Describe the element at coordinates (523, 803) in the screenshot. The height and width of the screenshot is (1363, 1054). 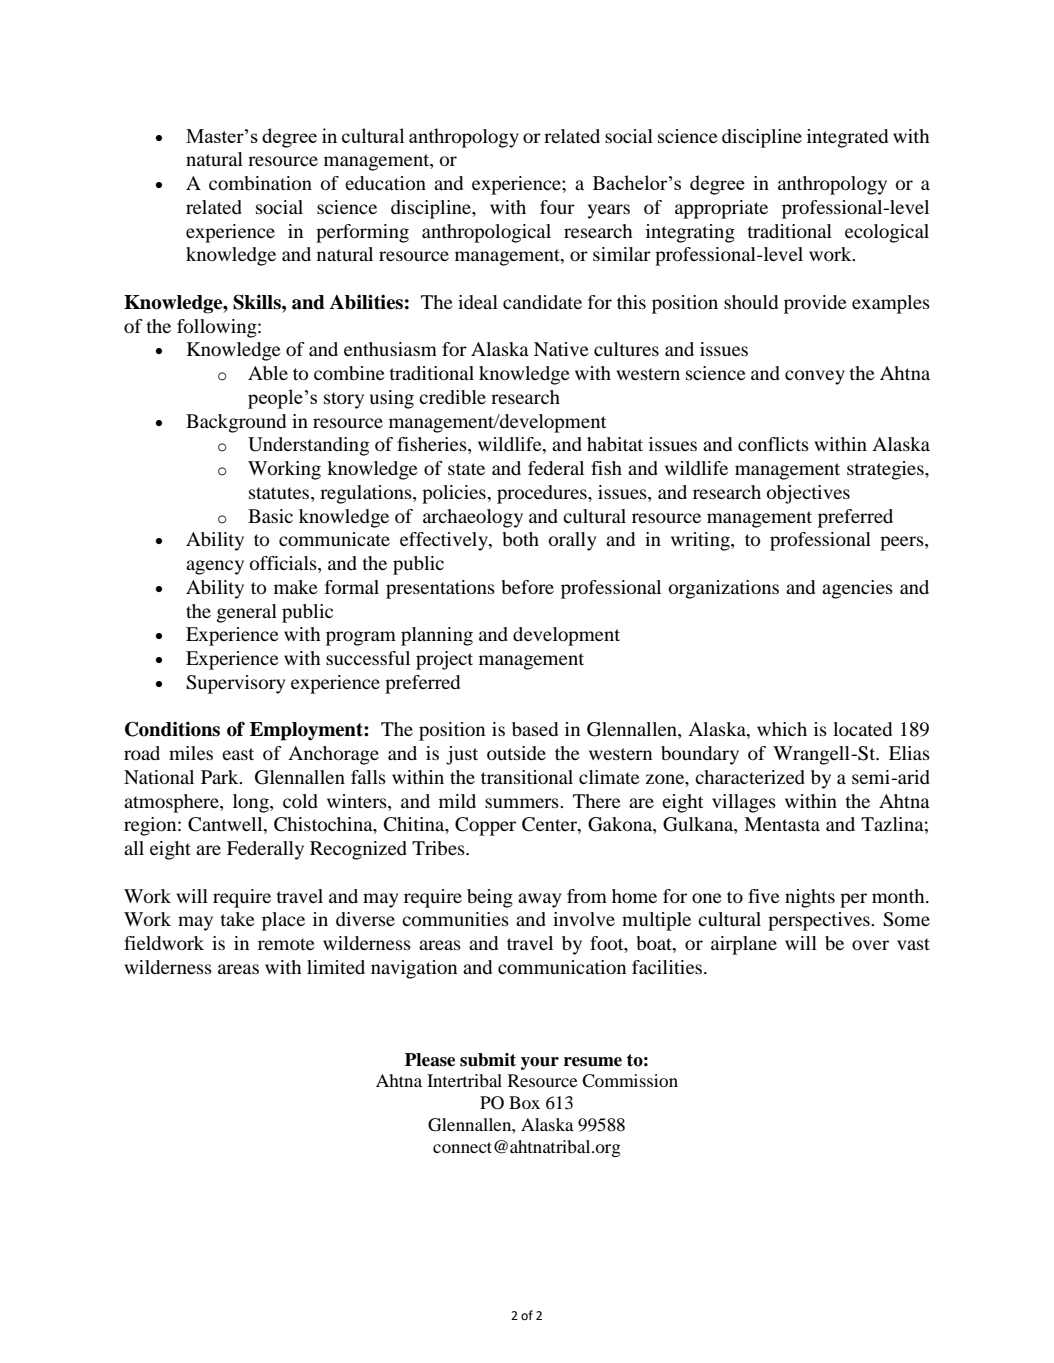
I see `summers` at that location.
